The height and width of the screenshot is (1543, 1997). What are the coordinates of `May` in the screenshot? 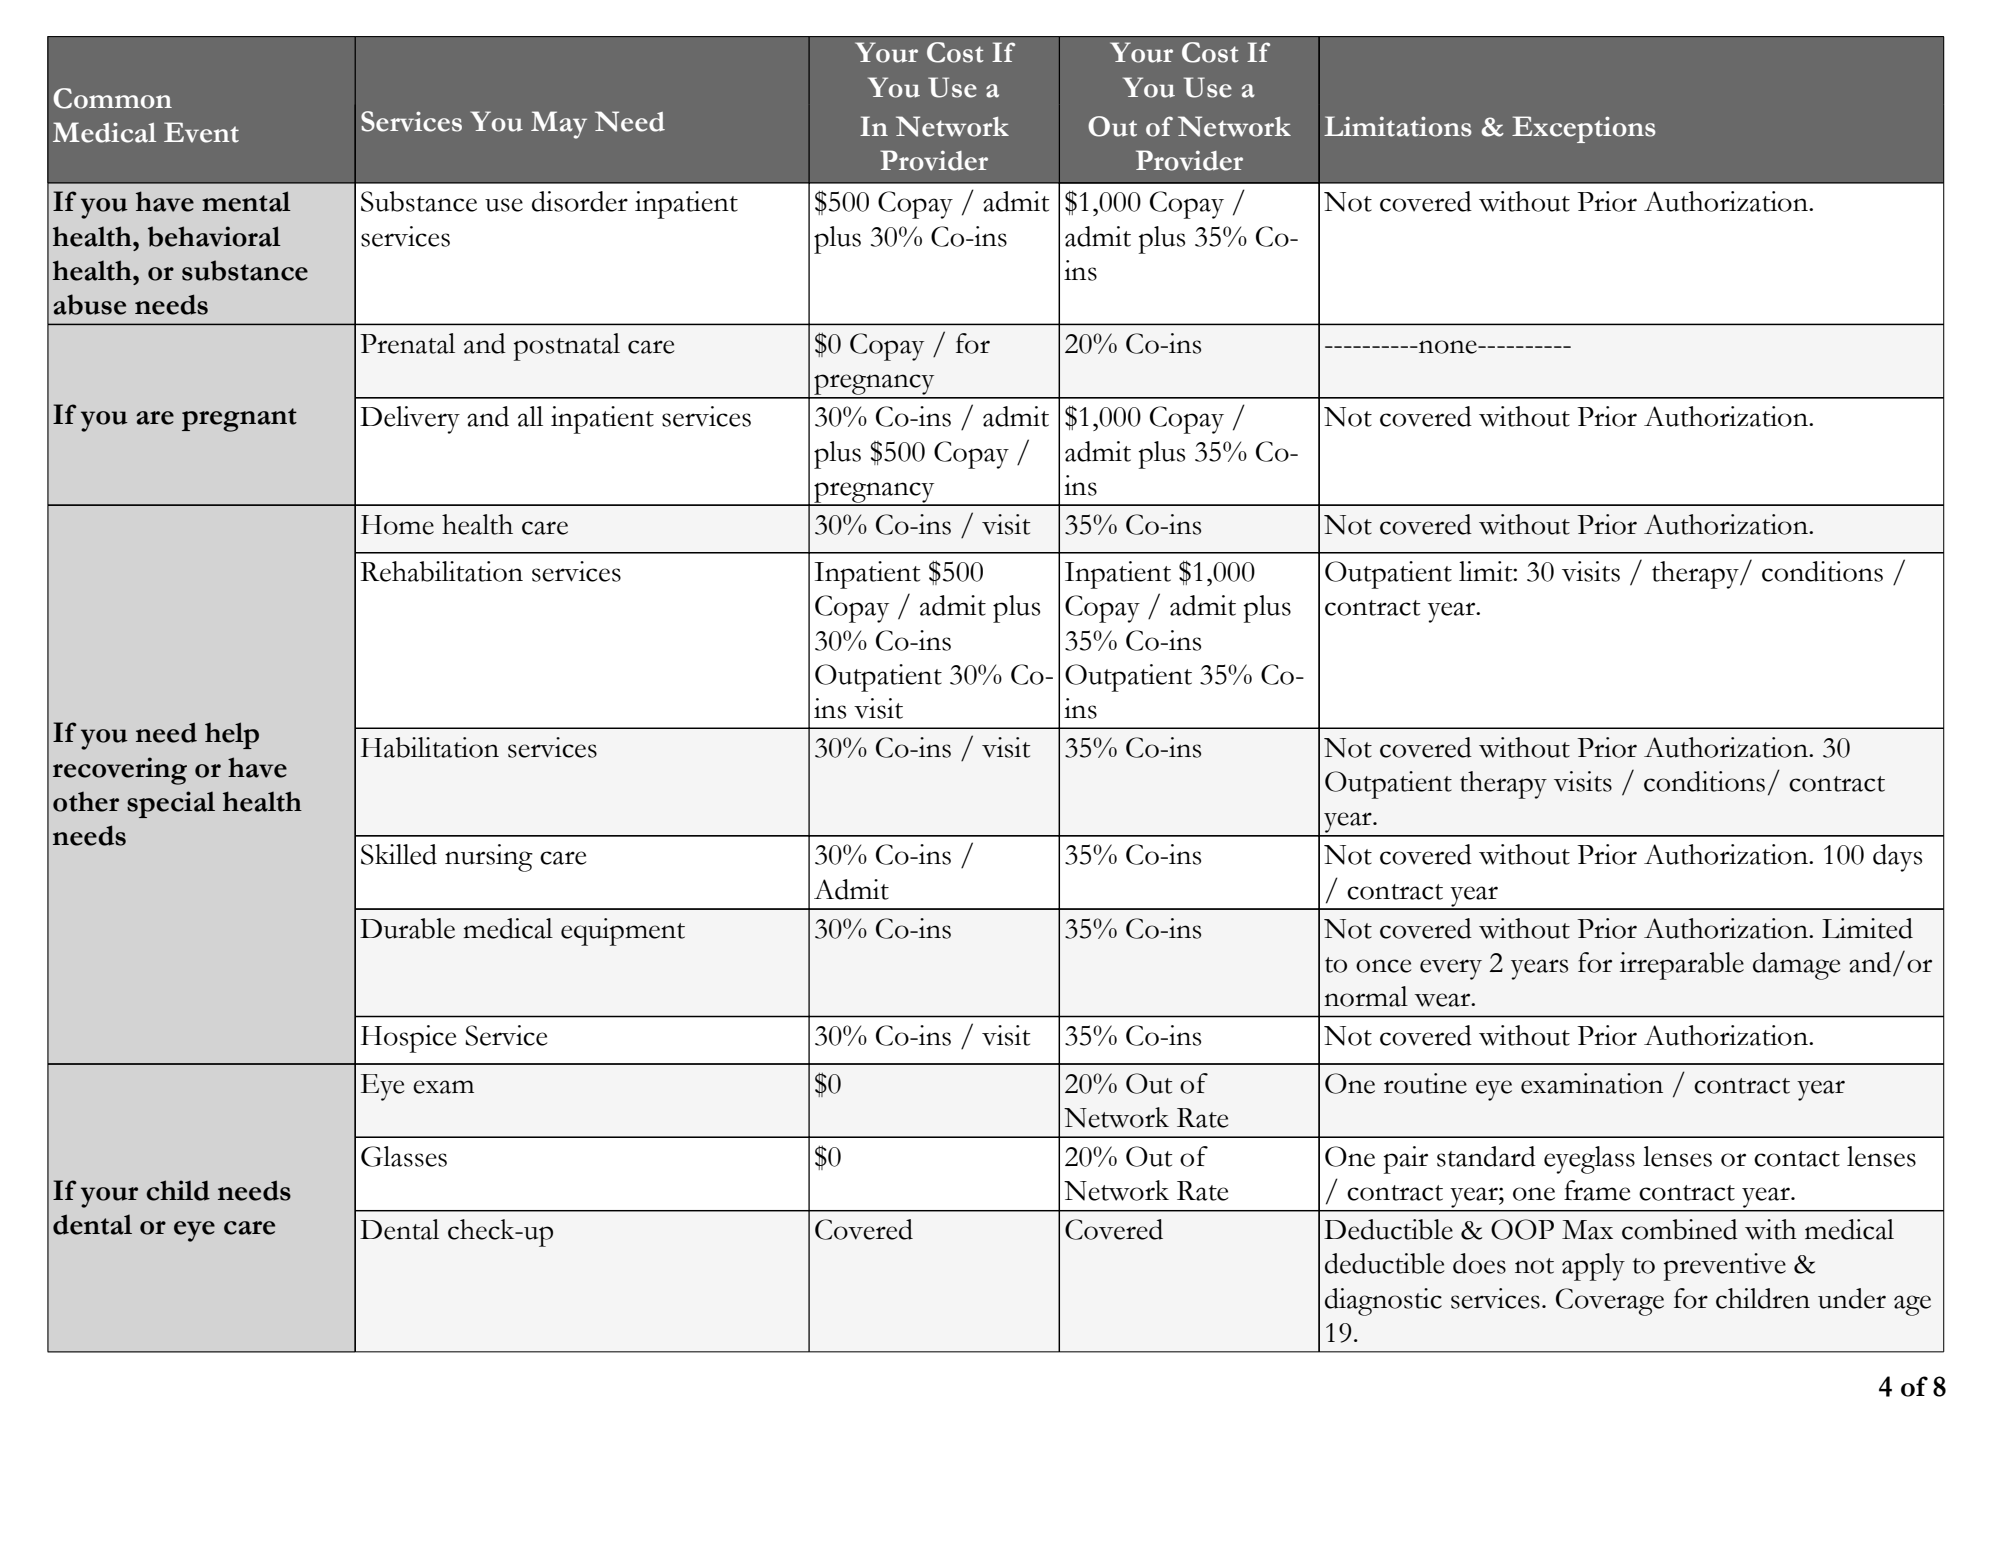 It's located at (559, 125).
